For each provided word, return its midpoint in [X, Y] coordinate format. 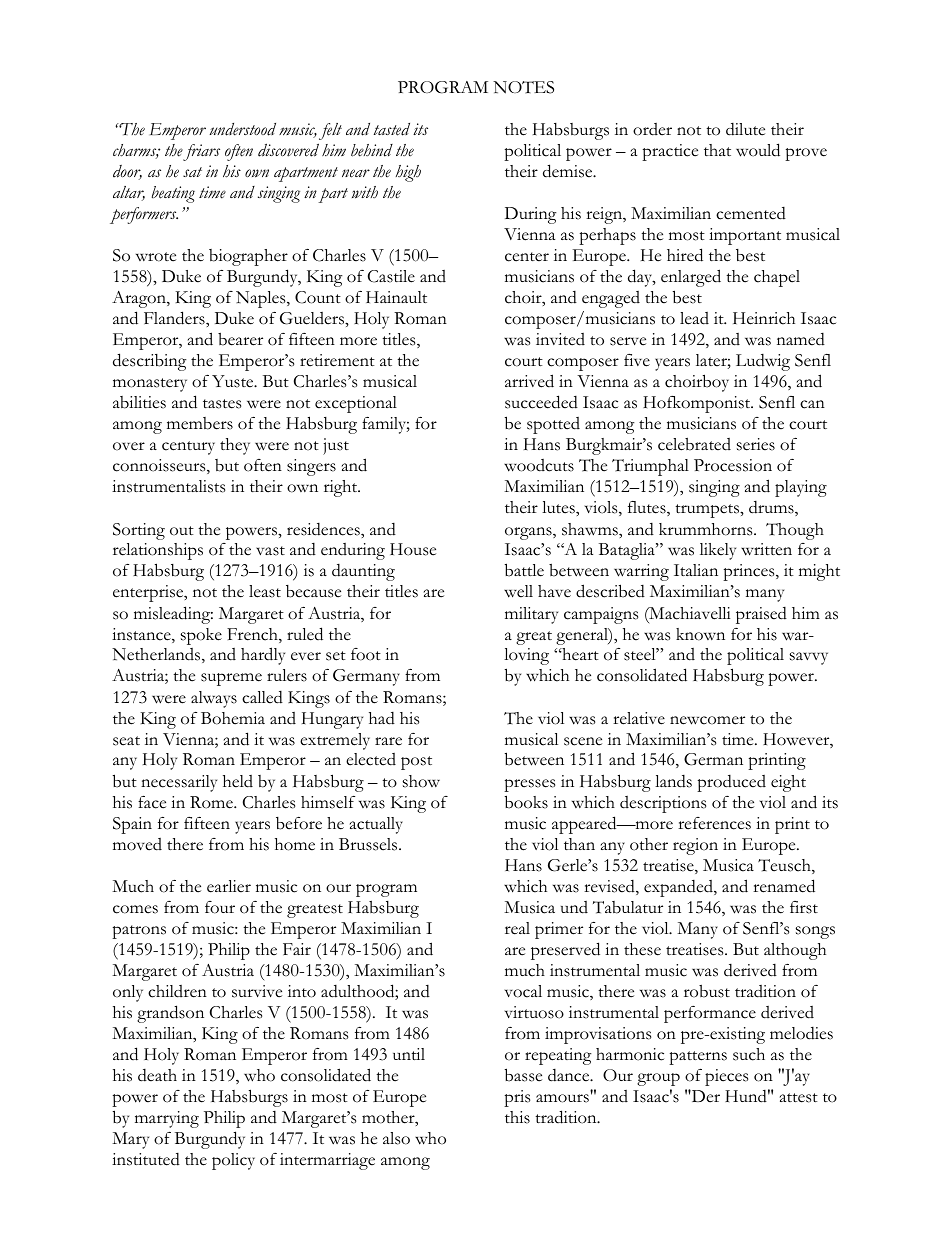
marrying [167, 1119]
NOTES [523, 87]
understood [243, 129]
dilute [745, 129]
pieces [726, 1077]
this [517, 1117]
